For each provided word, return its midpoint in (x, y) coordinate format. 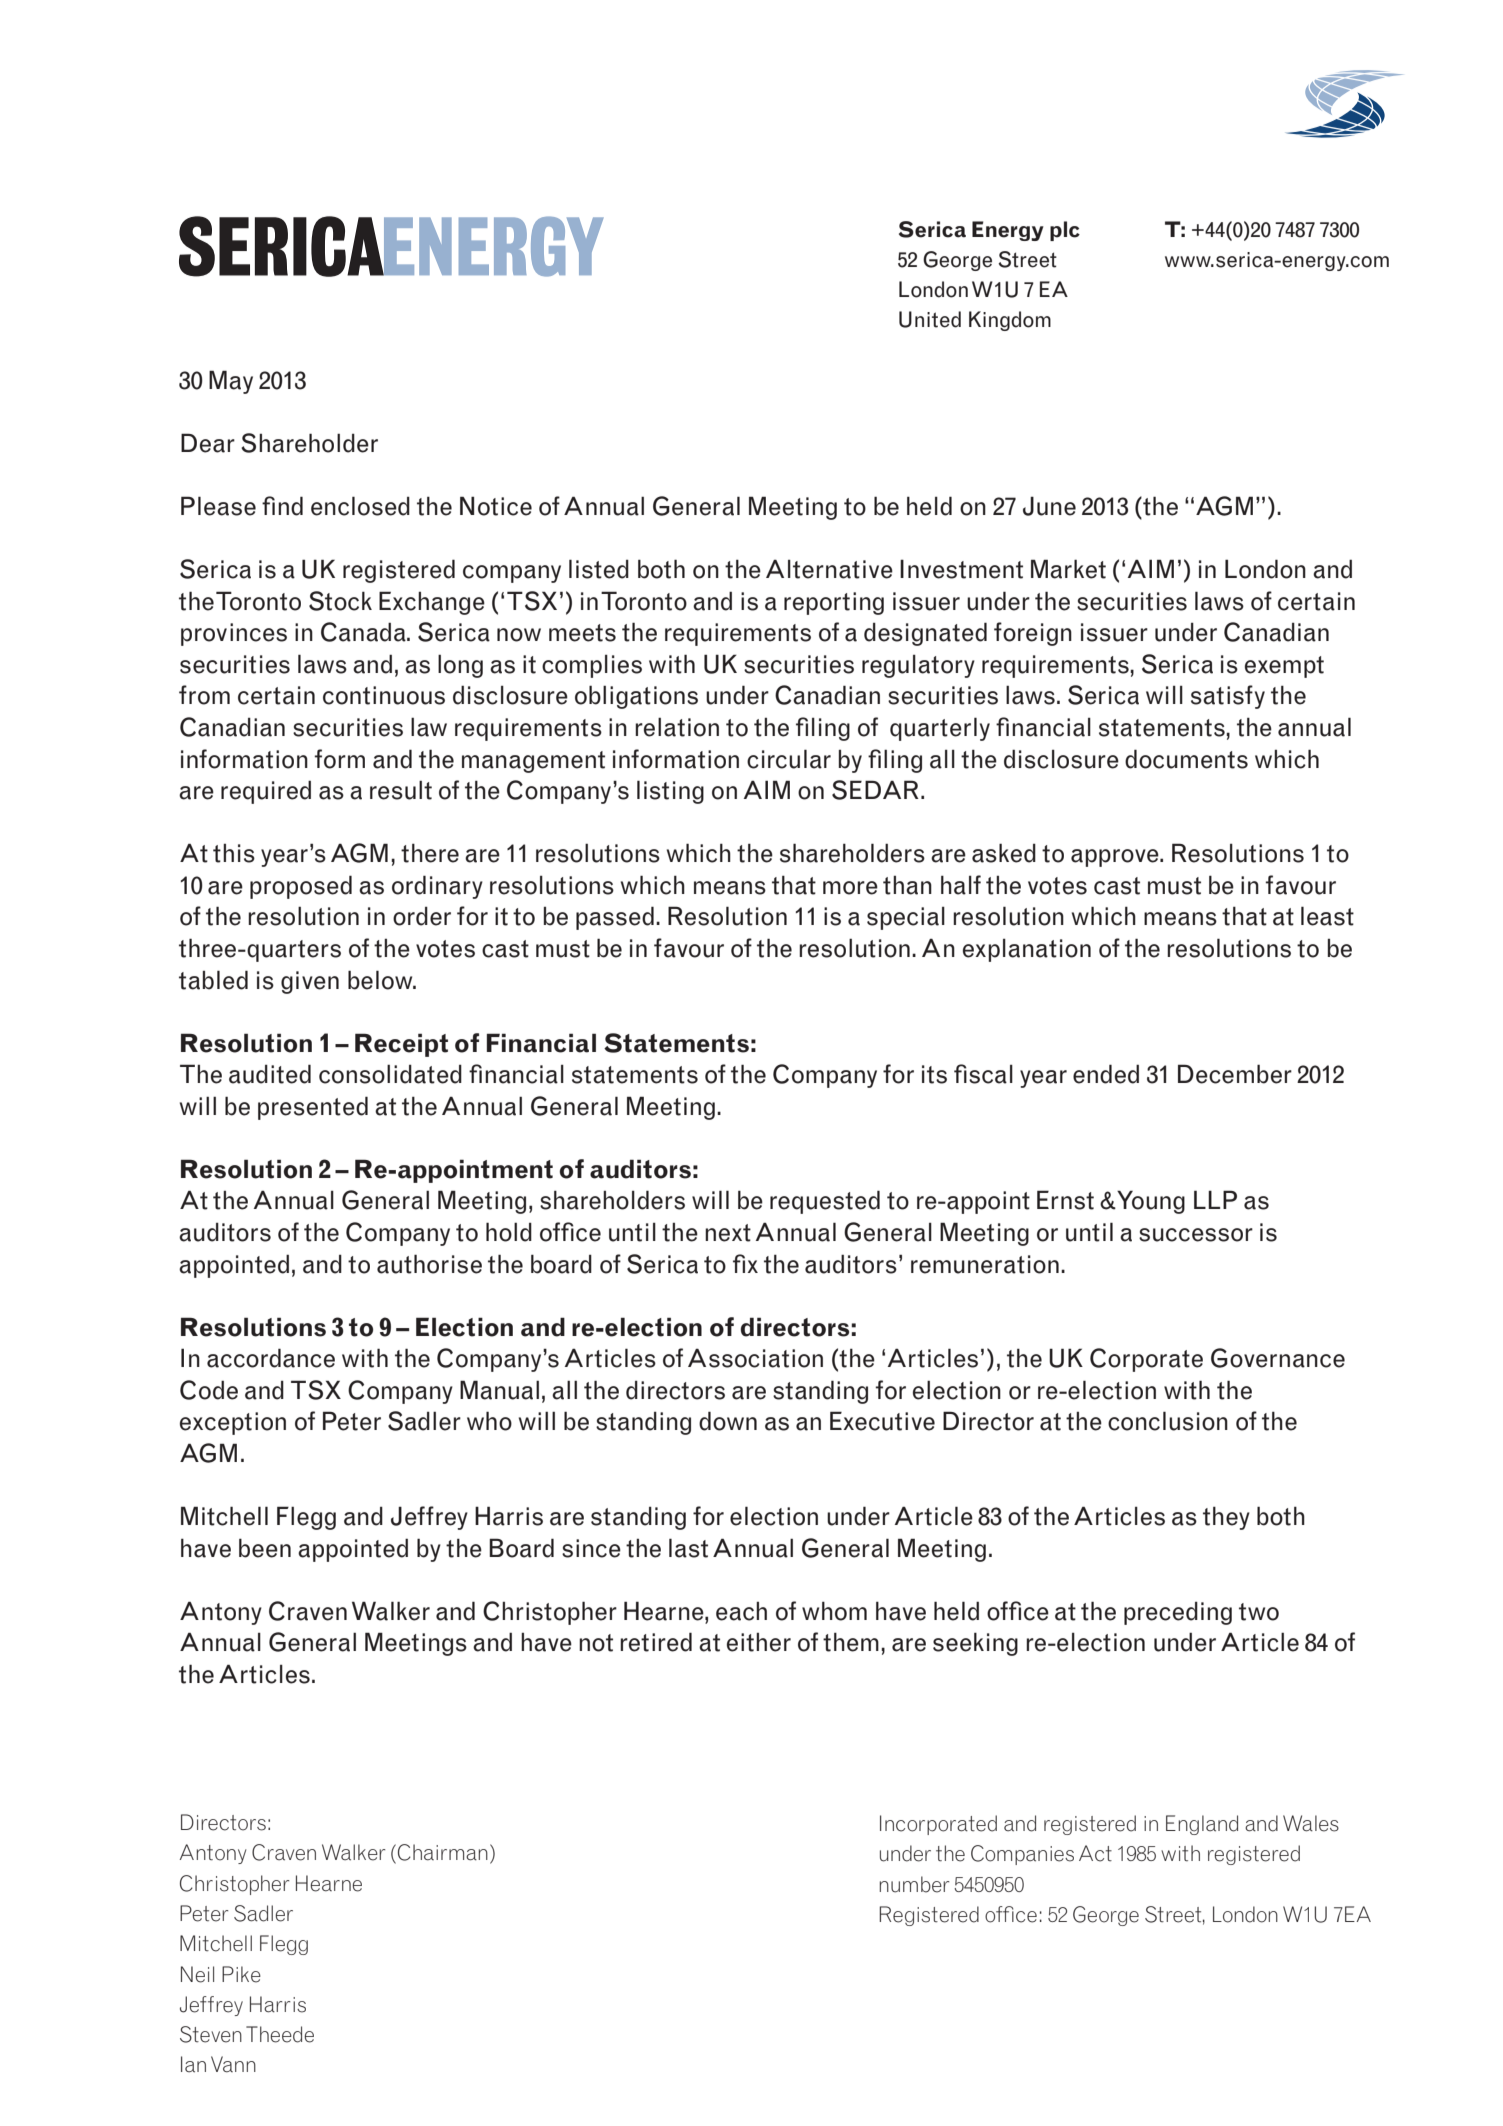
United (930, 319)
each (741, 1611)
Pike (241, 1974)
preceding (1178, 1613)
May (231, 382)
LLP (1215, 1199)
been (265, 1548)
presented (313, 1108)
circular (789, 759)
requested (825, 1202)
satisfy (1228, 697)
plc (1065, 231)
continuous (384, 695)
